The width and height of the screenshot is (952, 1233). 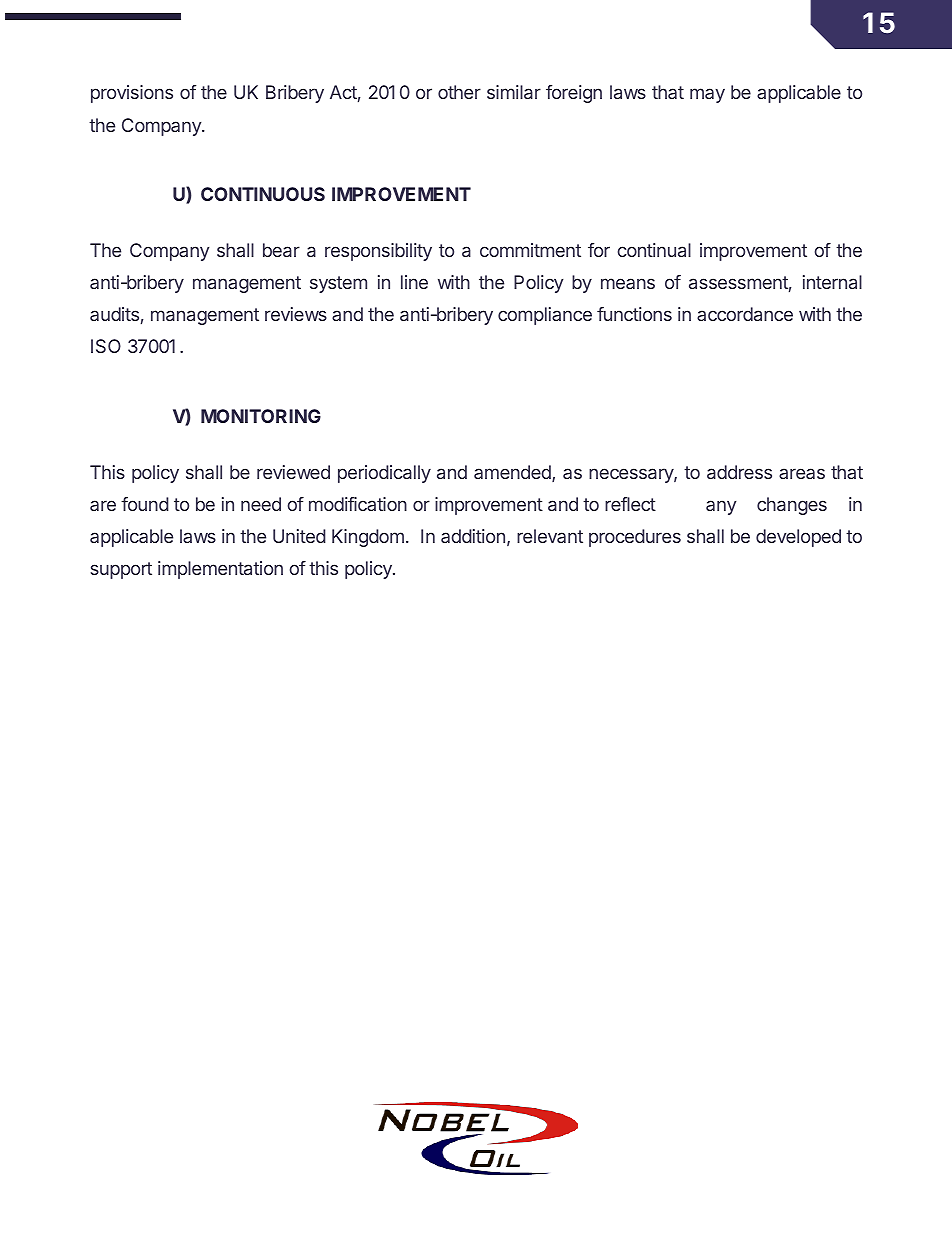 I want to click on may, so click(x=707, y=95).
